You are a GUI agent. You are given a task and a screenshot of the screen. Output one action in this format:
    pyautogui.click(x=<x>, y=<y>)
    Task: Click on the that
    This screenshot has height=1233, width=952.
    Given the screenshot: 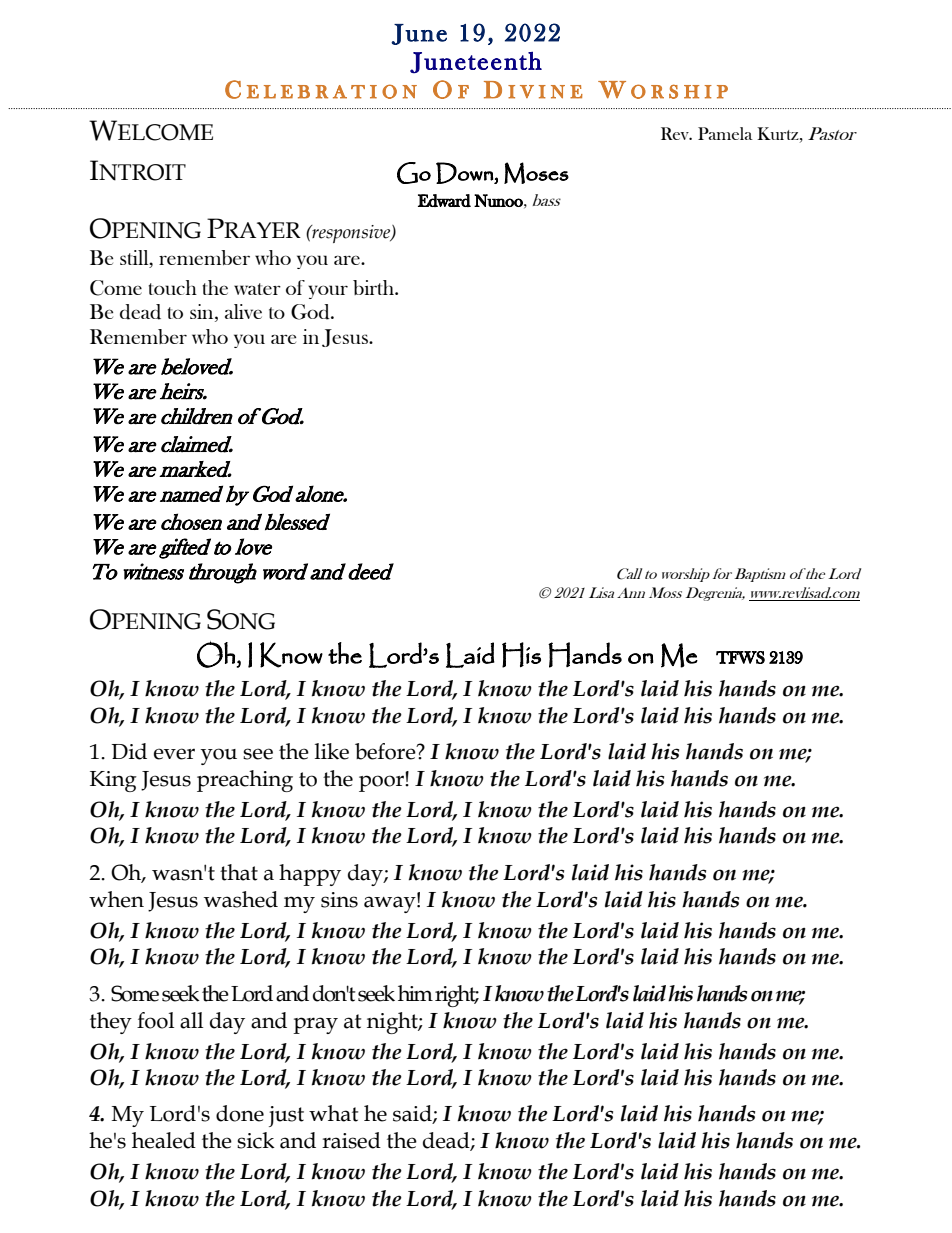 What is the action you would take?
    pyautogui.click(x=239, y=872)
